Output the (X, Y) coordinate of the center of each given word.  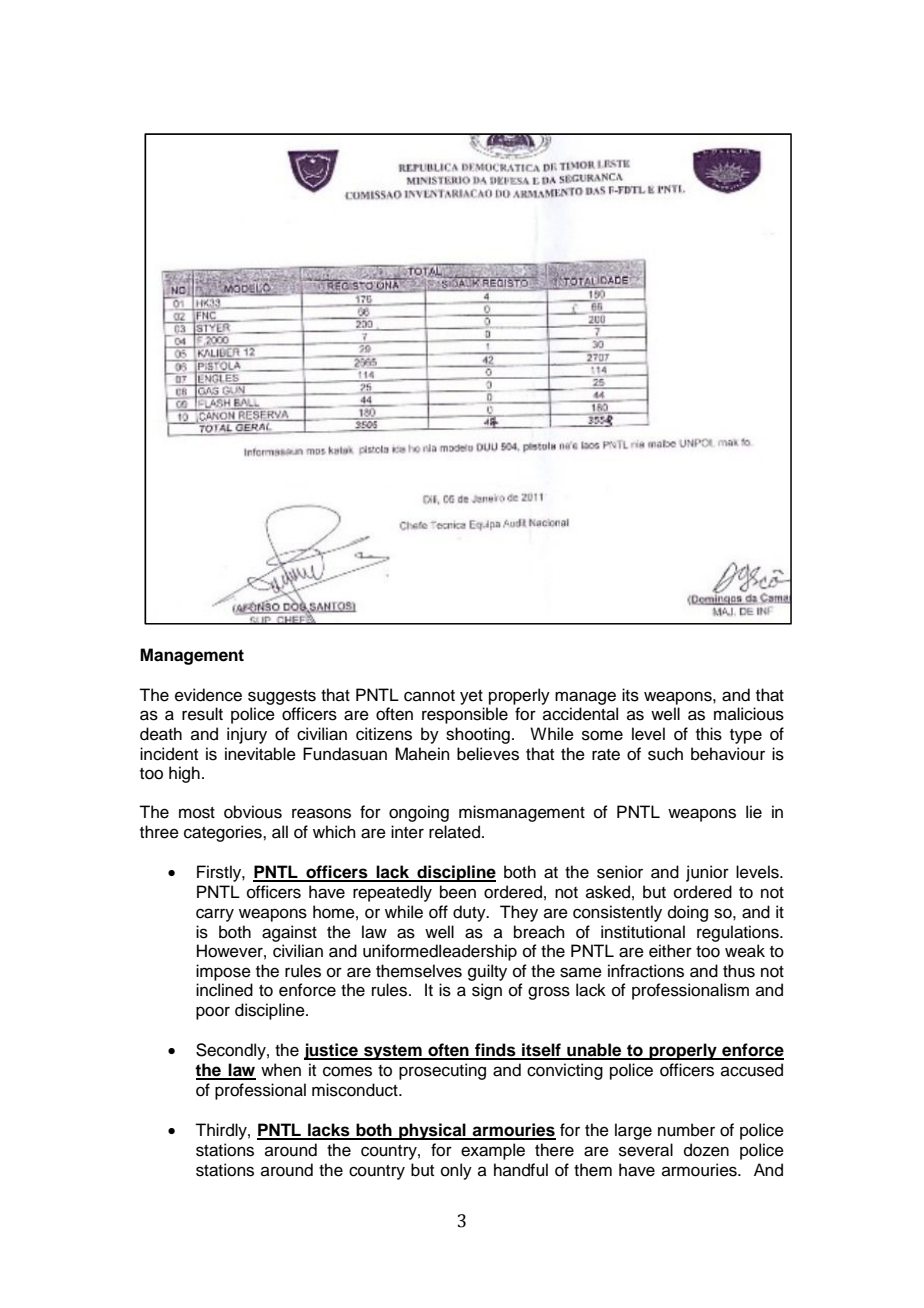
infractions (646, 971)
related (454, 832)
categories (224, 833)
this (709, 734)
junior (707, 873)
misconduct (356, 1090)
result (202, 714)
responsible (465, 715)
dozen (706, 1150)
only (456, 1171)
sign (487, 991)
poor (213, 1013)
